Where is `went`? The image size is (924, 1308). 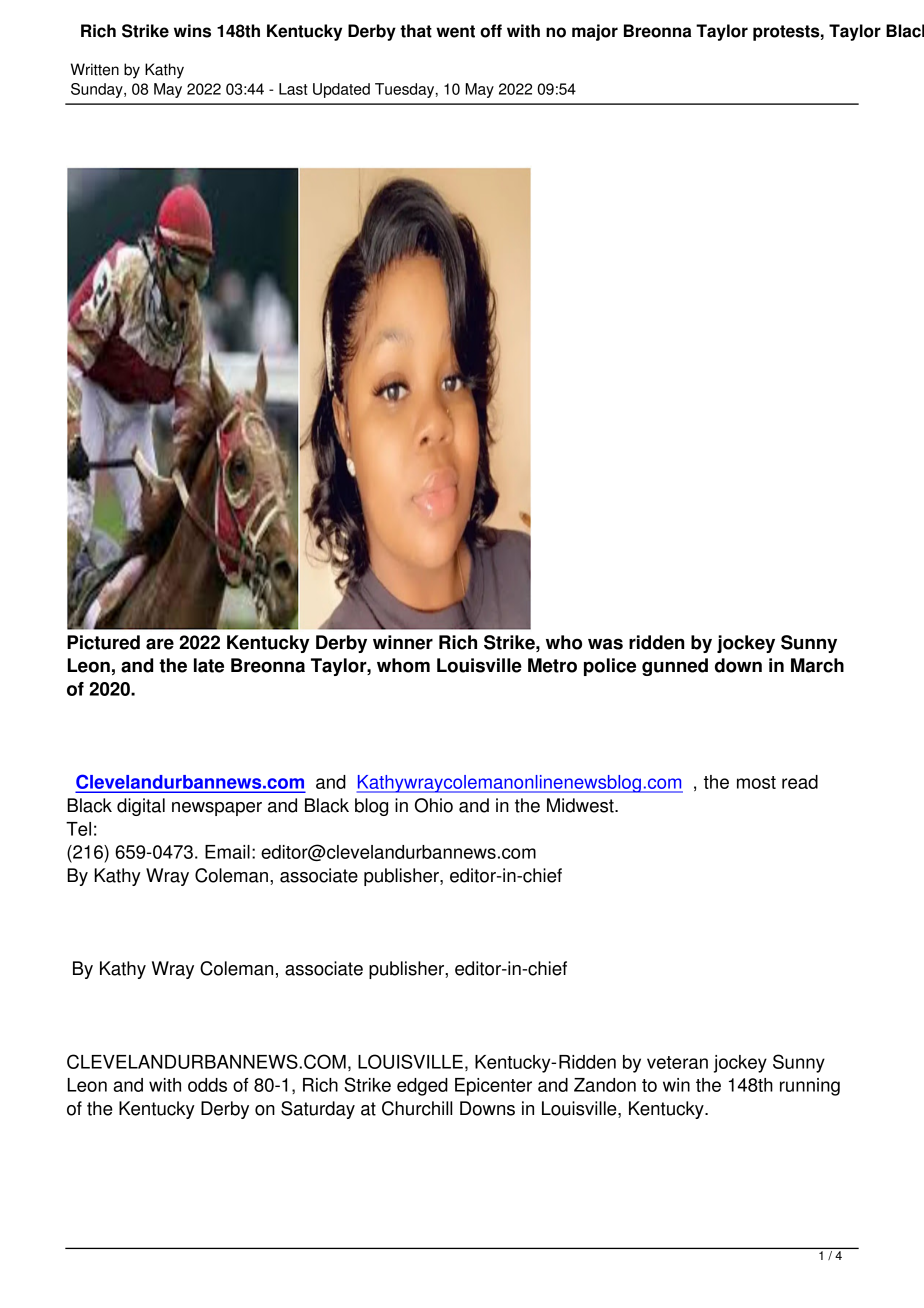
went is located at coordinates (455, 31).
